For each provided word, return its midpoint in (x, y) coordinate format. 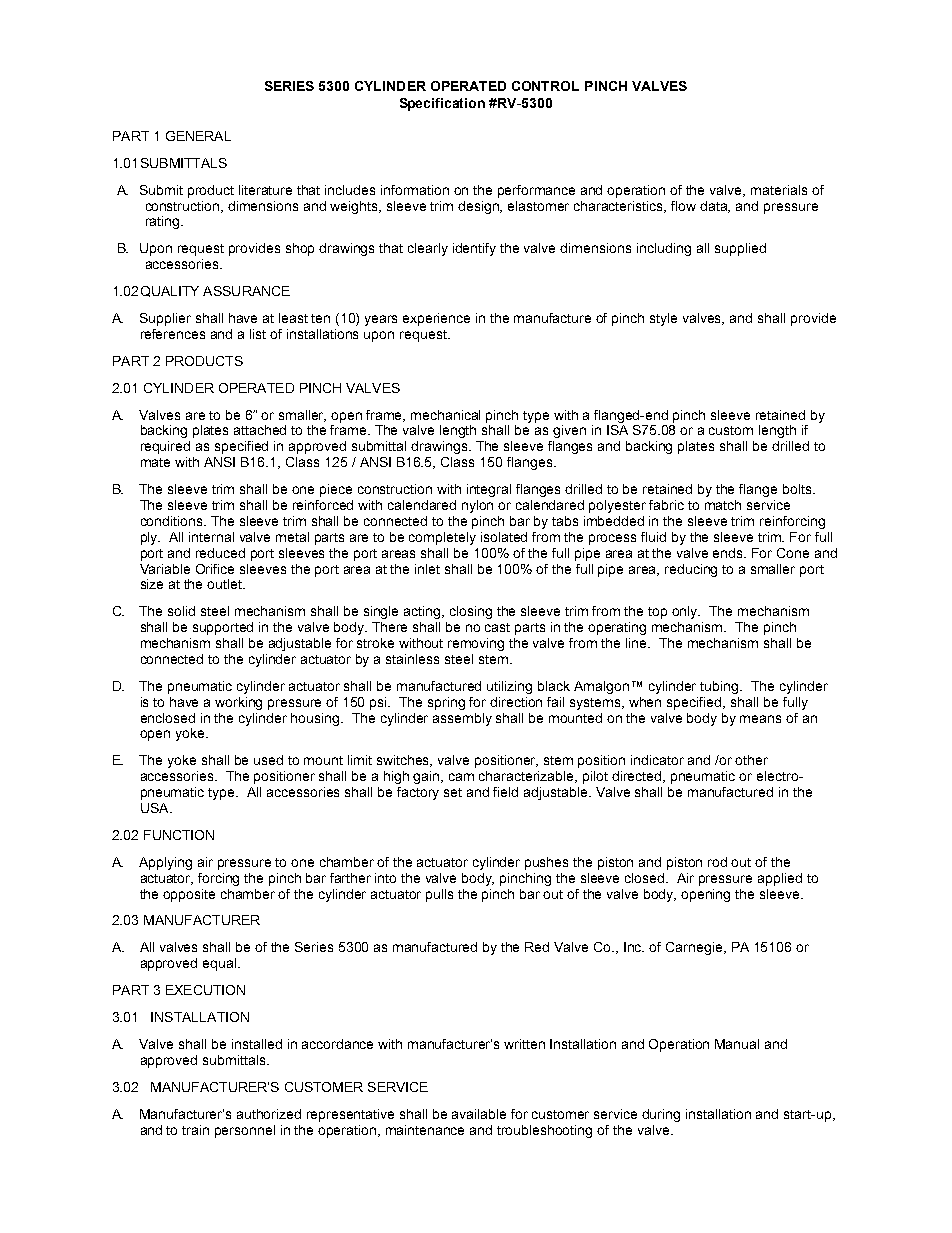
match (723, 505)
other (751, 760)
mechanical (445, 415)
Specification (442, 104)
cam (461, 777)
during (661, 1115)
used (268, 760)
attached (260, 430)
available (479, 1114)
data (715, 207)
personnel (245, 1131)
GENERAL (198, 136)
